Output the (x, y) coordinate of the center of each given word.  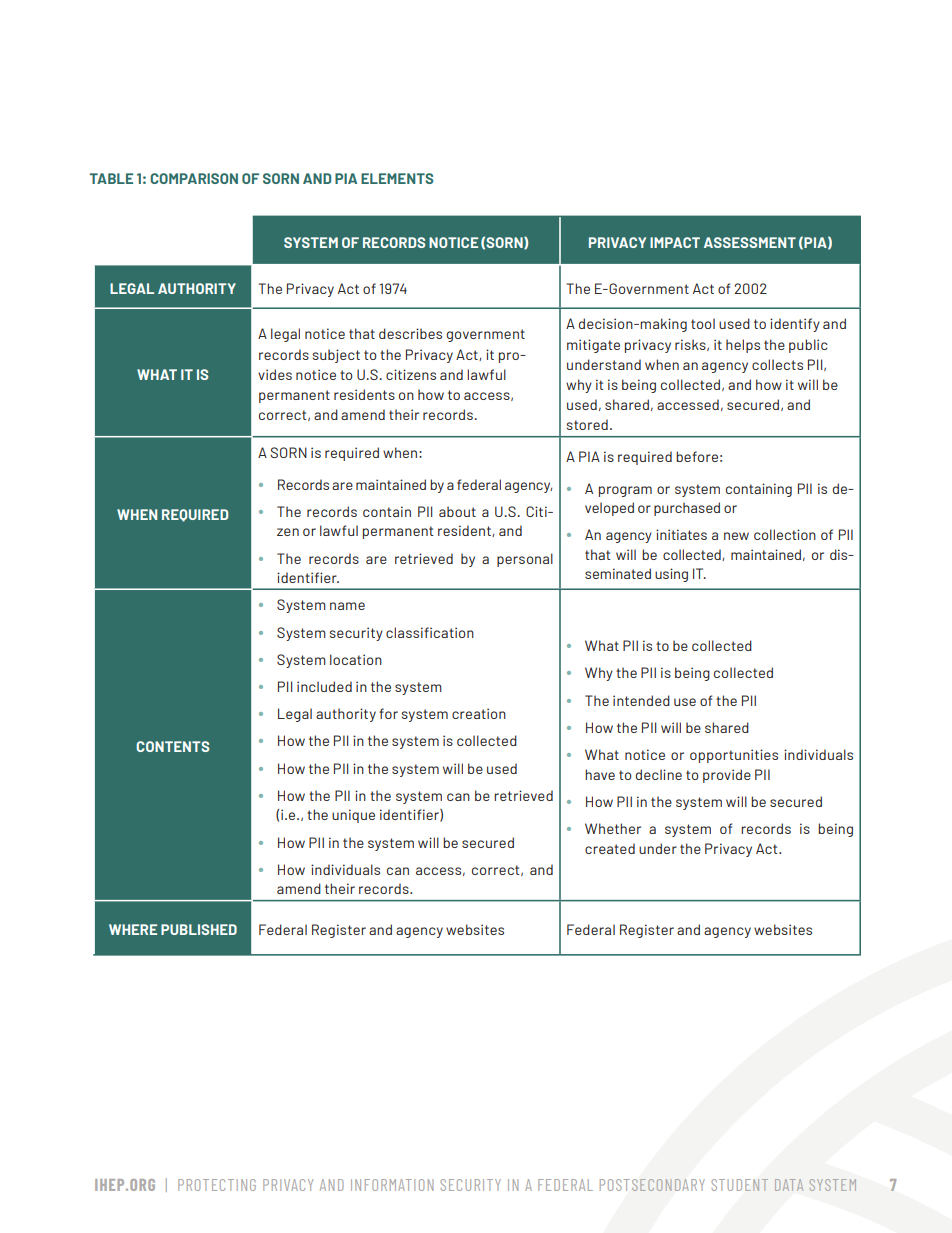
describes (410, 333)
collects (777, 364)
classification (430, 632)
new (736, 536)
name (347, 606)
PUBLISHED (199, 929)
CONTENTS (172, 746)
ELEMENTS (397, 178)
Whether (613, 828)
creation (479, 713)
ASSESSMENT (750, 242)
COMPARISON (194, 178)
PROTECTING (217, 1185)
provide (727, 776)
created (610, 848)
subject (336, 356)
